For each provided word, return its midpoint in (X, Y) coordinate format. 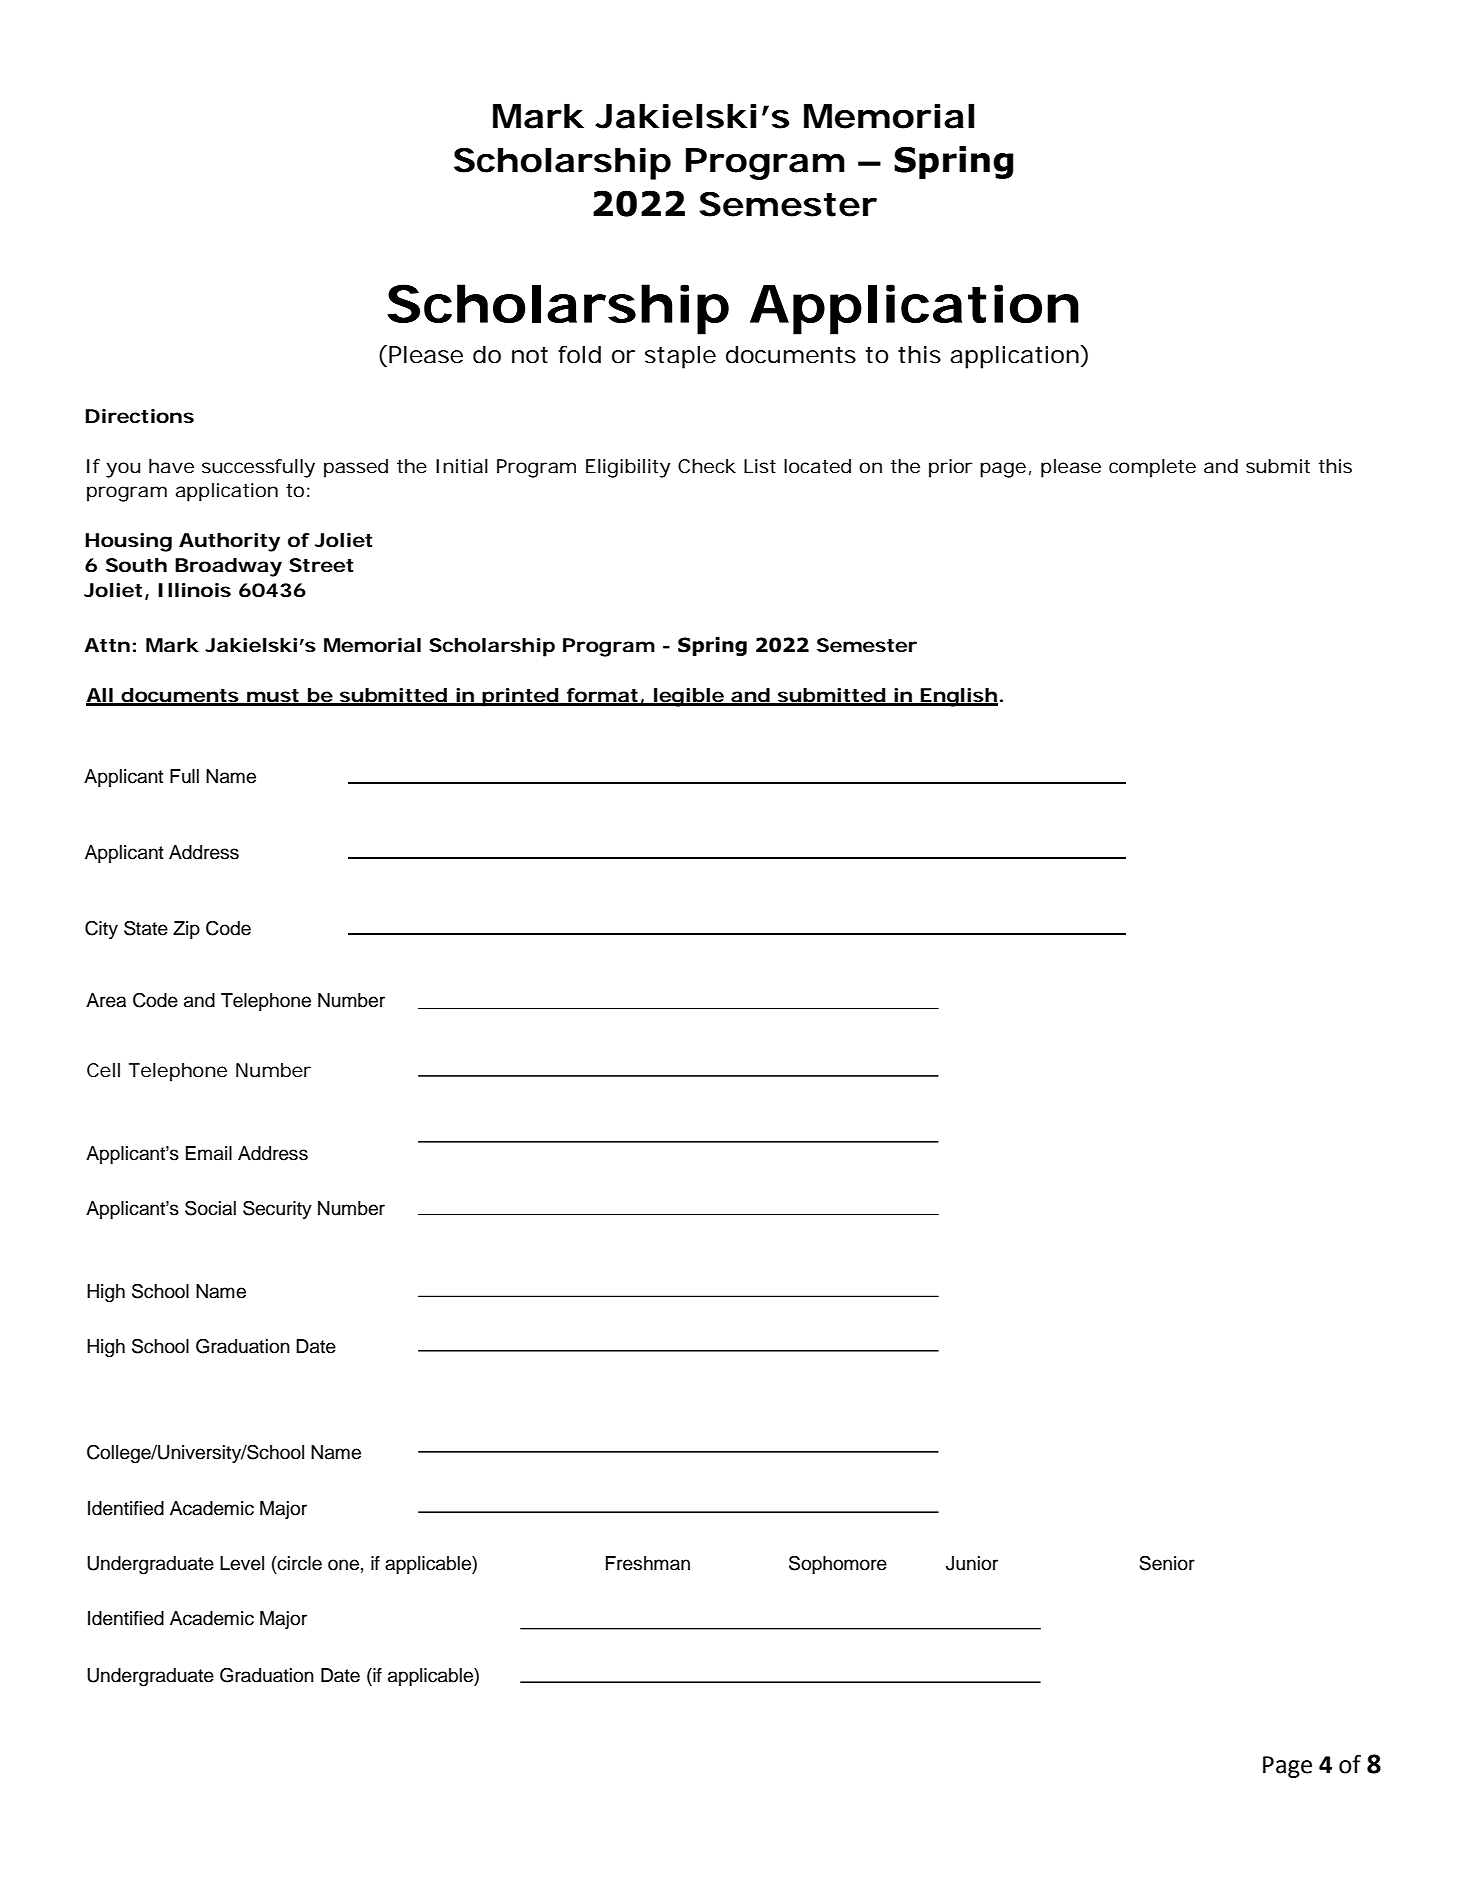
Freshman (648, 1563)
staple (680, 357)
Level (242, 1563)
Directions (139, 416)
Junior (972, 1563)
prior (951, 468)
